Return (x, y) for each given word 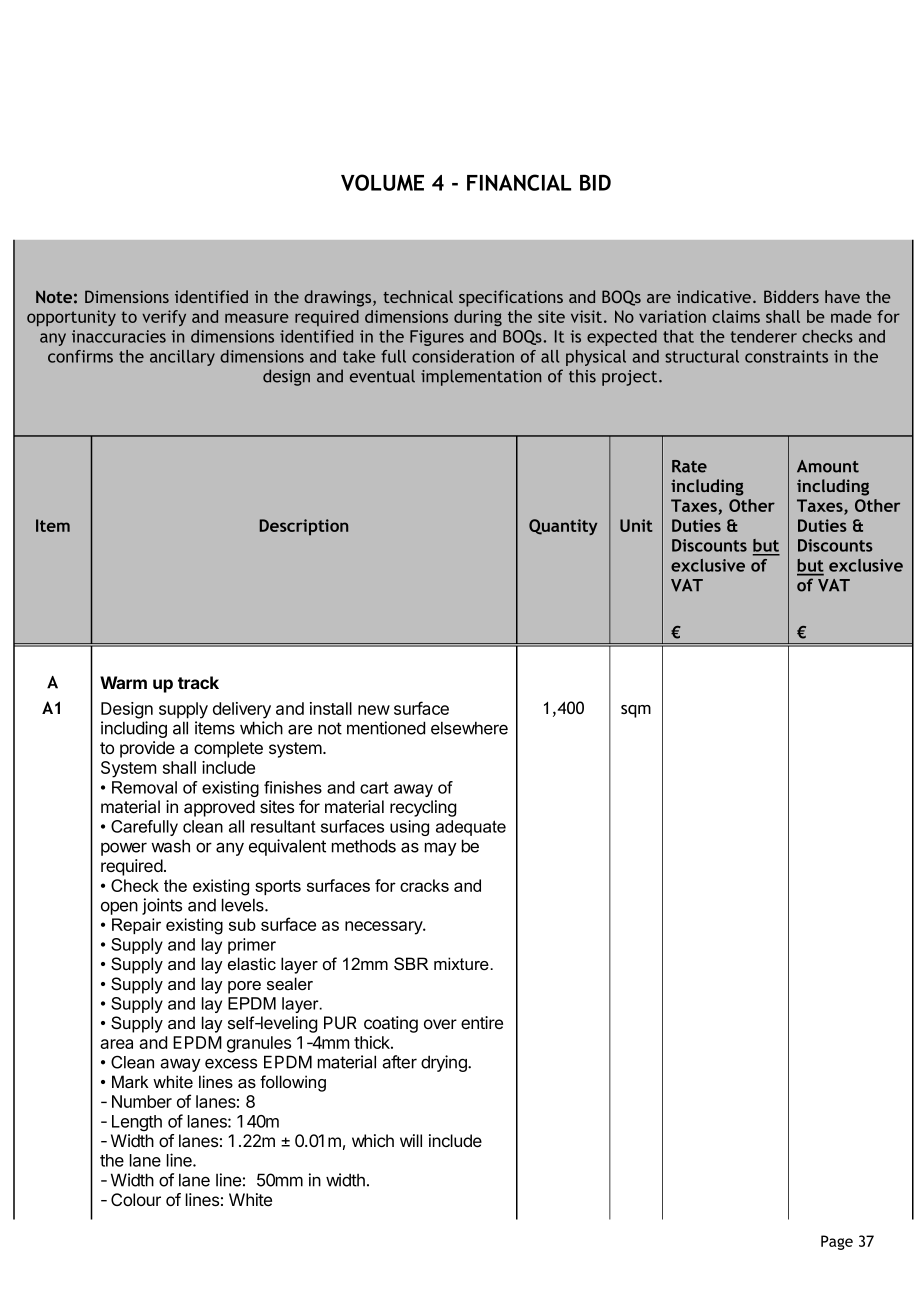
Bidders (791, 296)
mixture (462, 963)
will (411, 1140)
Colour (136, 1199)
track (198, 682)
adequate (471, 828)
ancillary (182, 358)
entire (482, 1022)
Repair (136, 926)
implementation (481, 377)
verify (164, 318)
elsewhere (469, 728)
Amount (828, 466)
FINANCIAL (519, 182)
